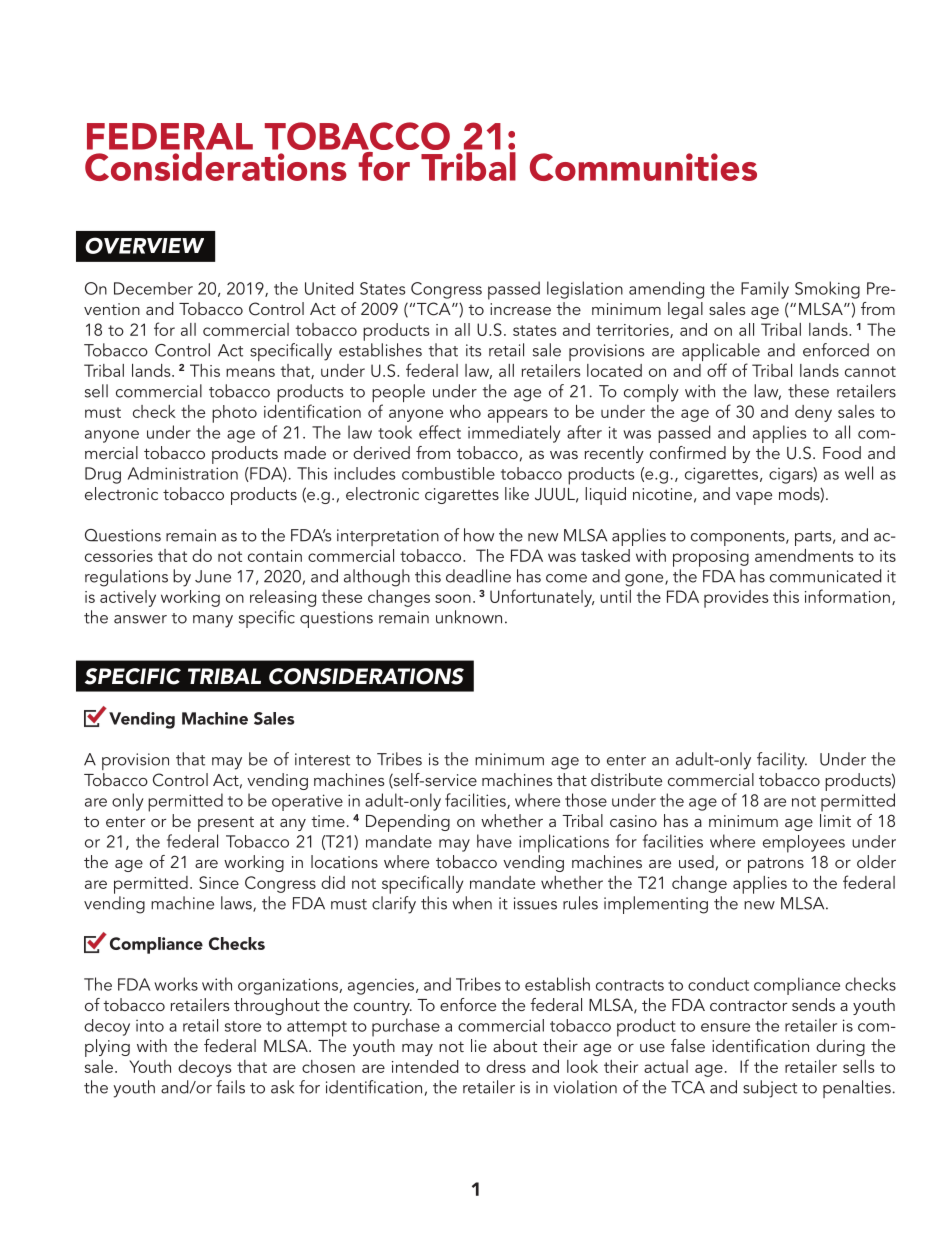 The height and width of the image is (1233, 952). Describe the element at coordinates (586, 800) in the image. I see `those` at that location.
